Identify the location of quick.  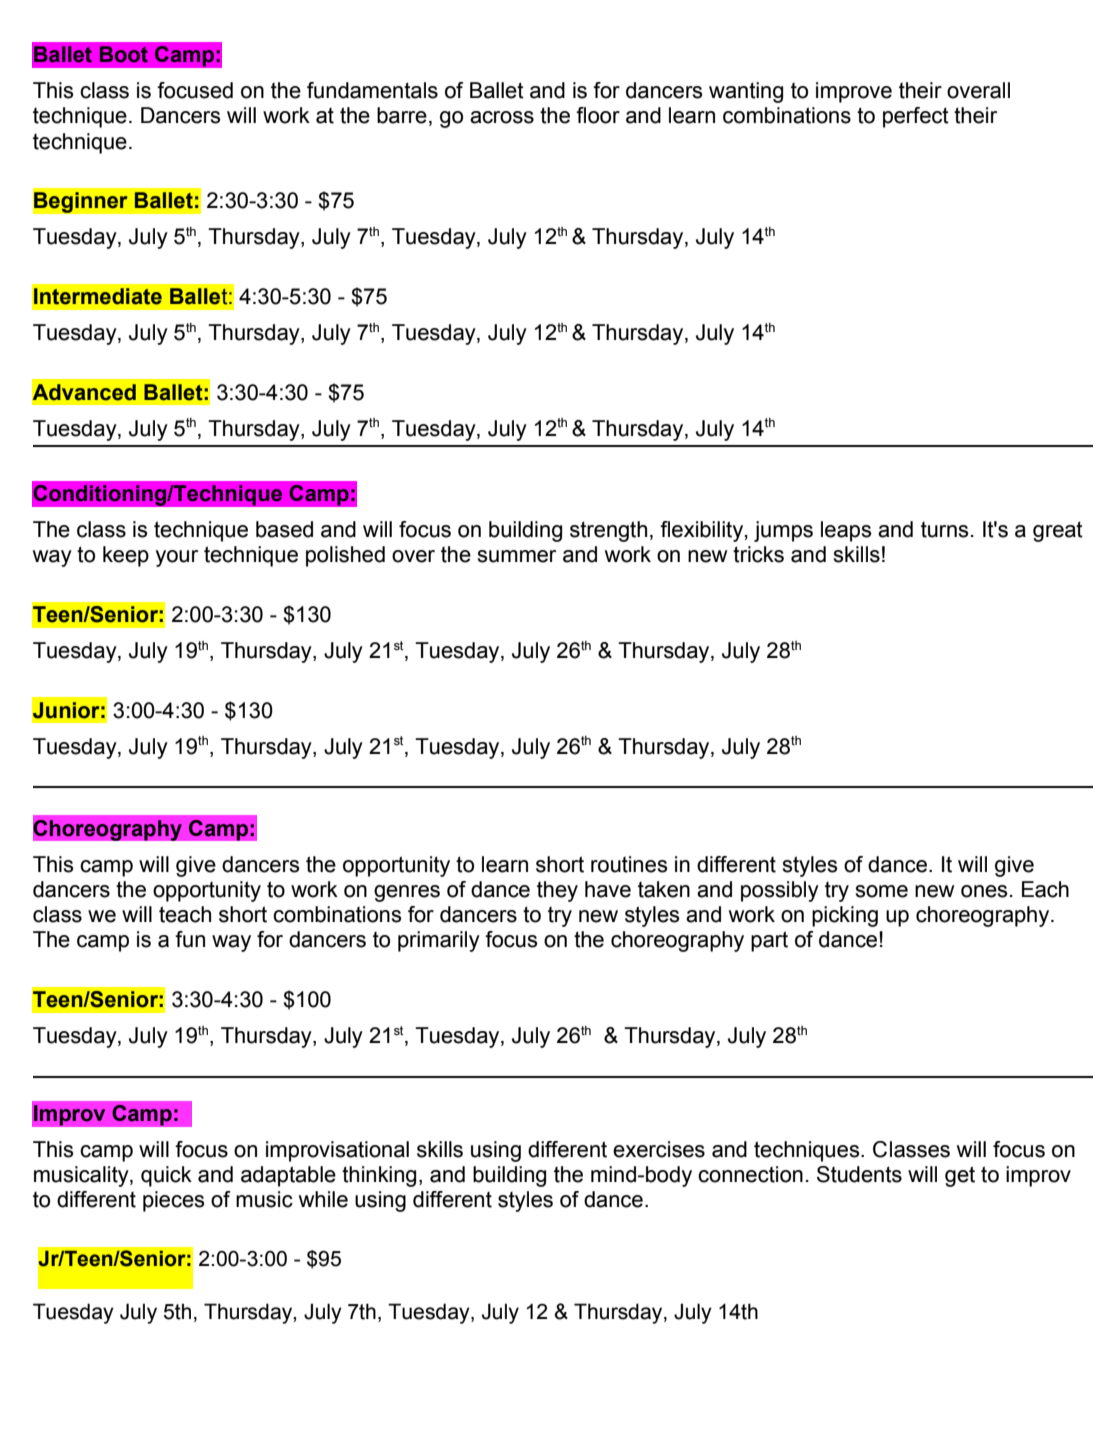
(166, 1176).
